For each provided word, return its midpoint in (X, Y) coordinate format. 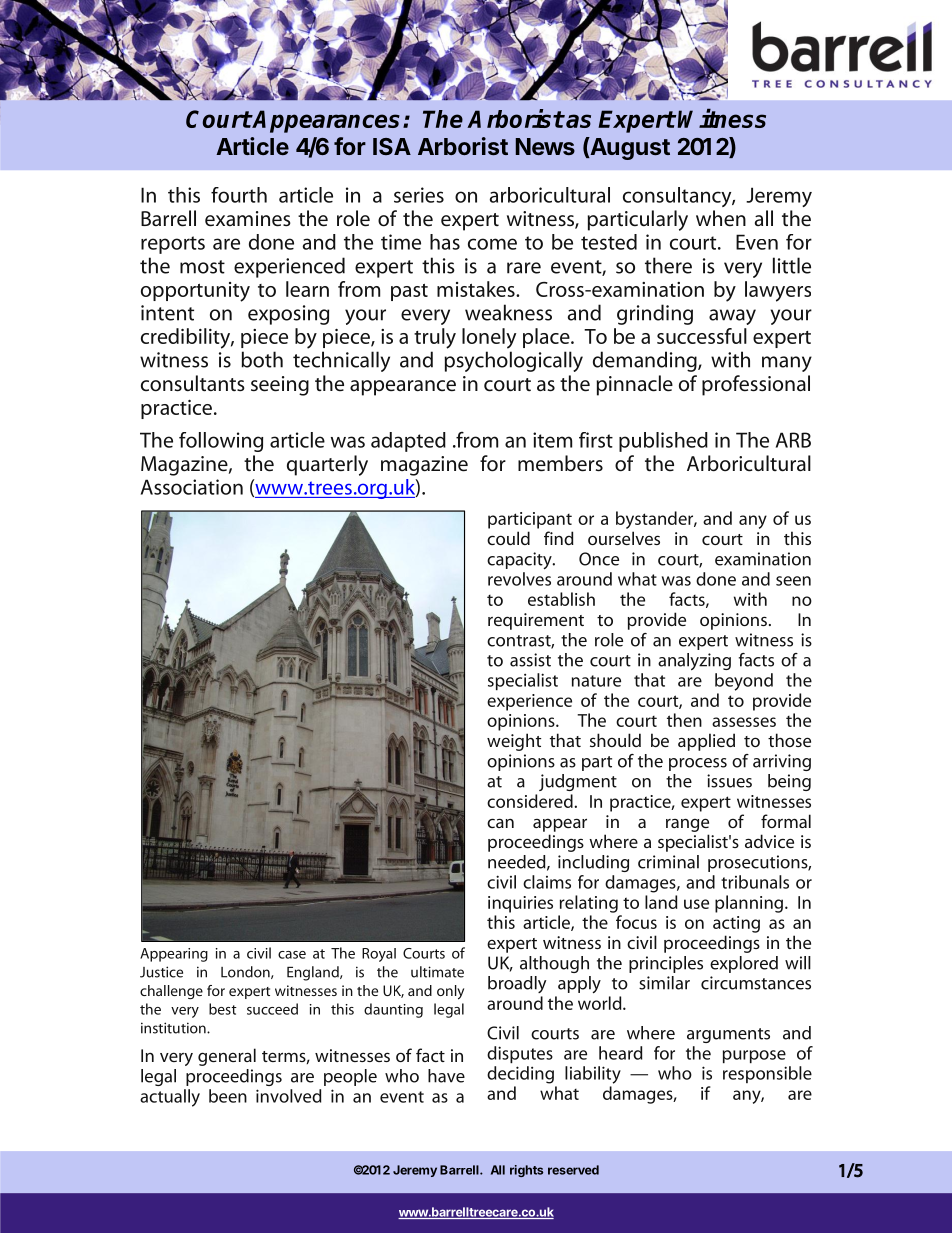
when (721, 218)
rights (526, 1171)
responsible (767, 1074)
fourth (239, 195)
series (419, 195)
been (228, 1096)
